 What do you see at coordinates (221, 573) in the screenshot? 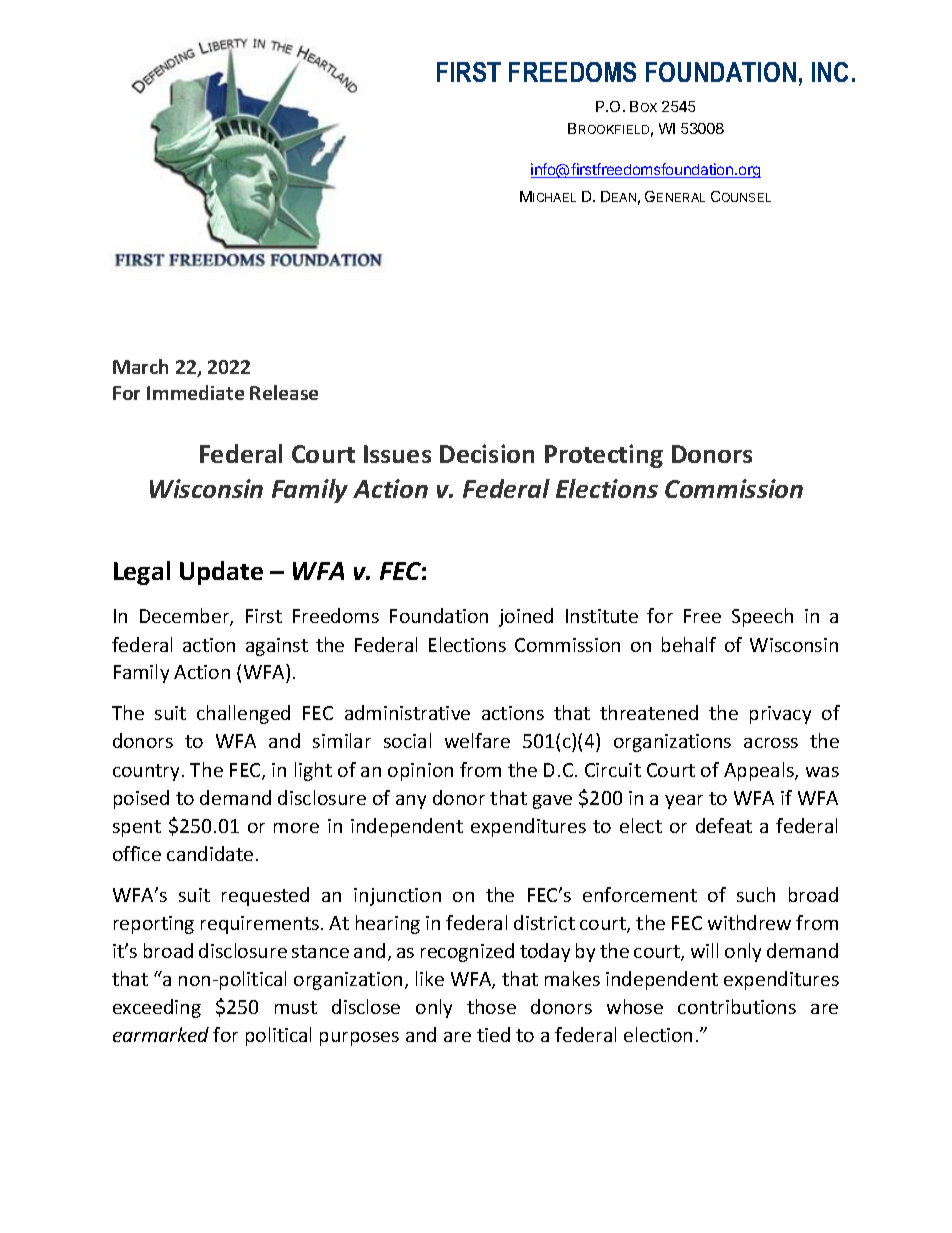
I see `Update` at bounding box center [221, 573].
